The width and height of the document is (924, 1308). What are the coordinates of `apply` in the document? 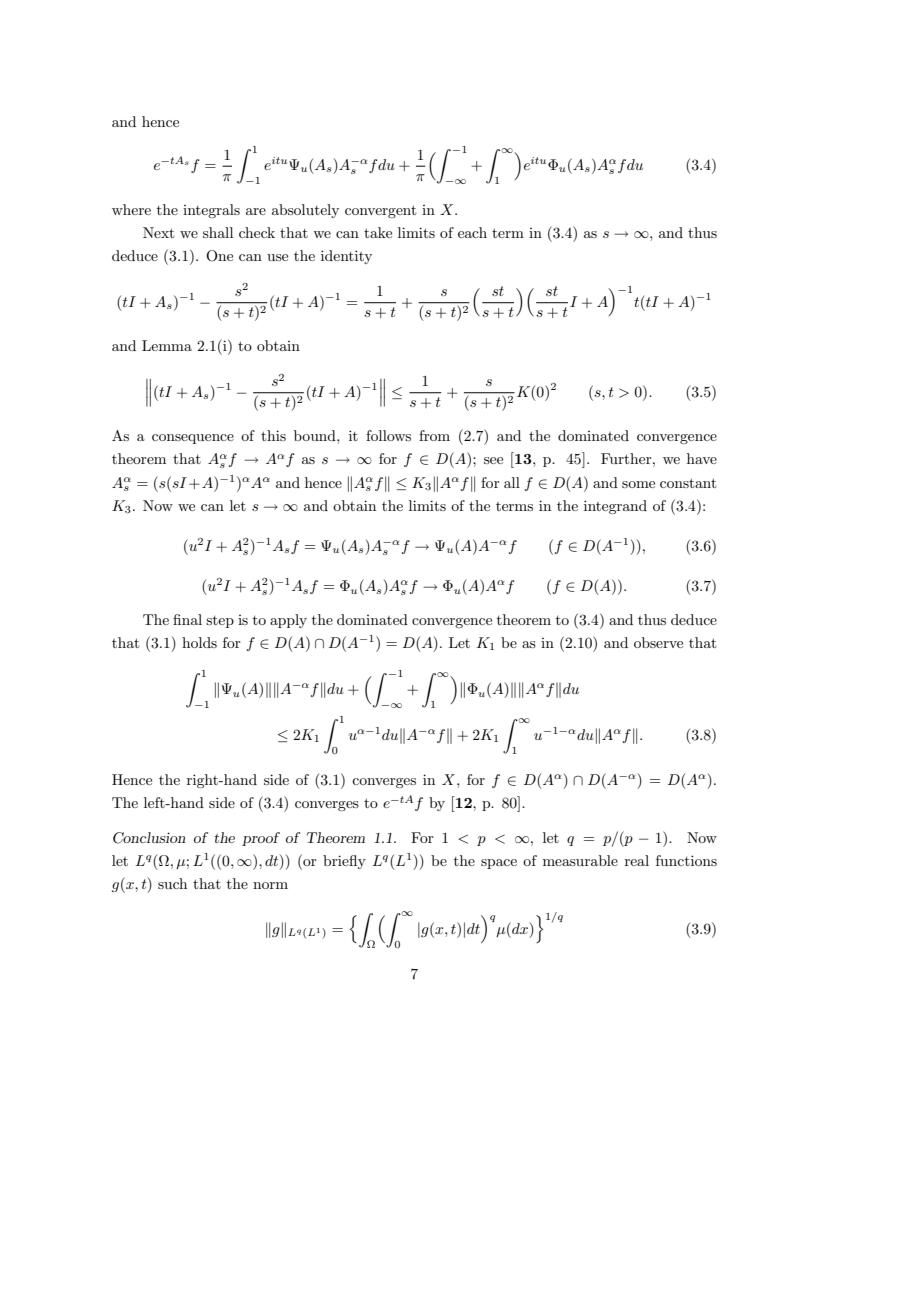 It's located at (288, 621).
